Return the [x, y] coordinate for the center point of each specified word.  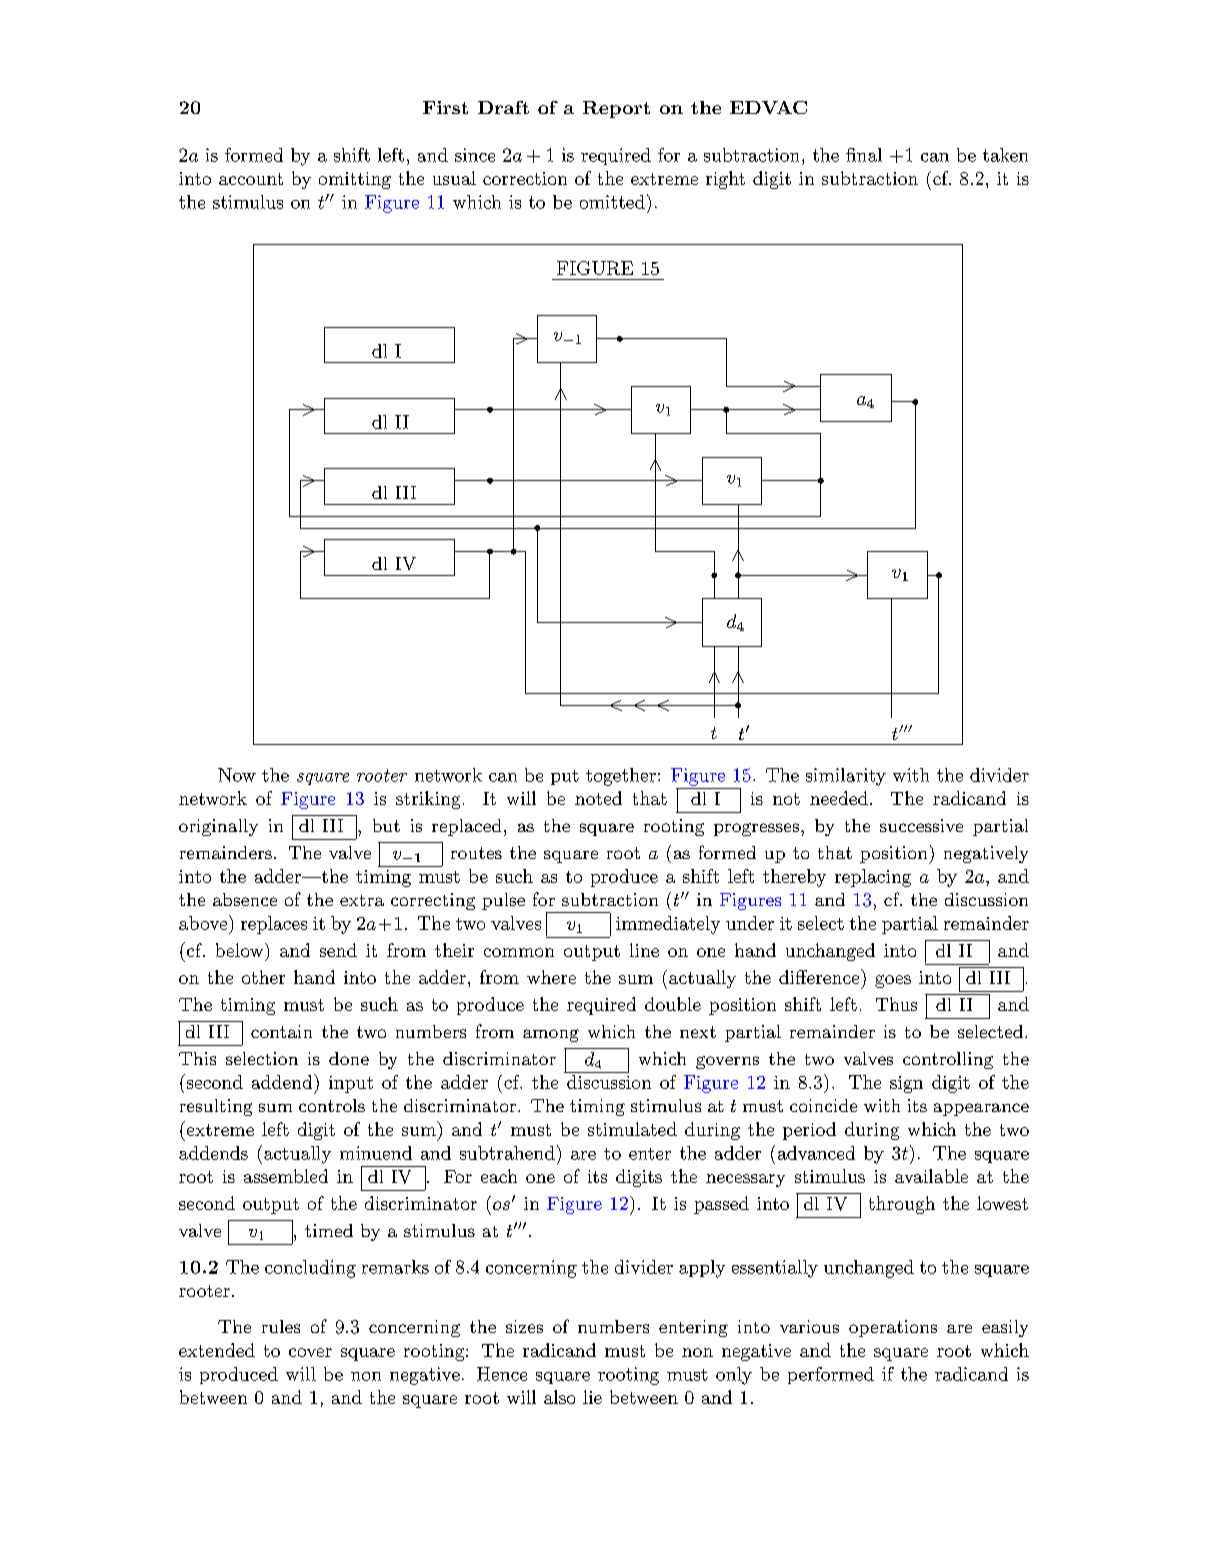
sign [906, 1084]
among [551, 1035]
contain [281, 1031]
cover [310, 1352]
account [251, 179]
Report [616, 109]
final [864, 155]
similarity [846, 777]
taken [1005, 155]
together [621, 777]
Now [237, 775]
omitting [355, 180]
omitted [612, 202]
